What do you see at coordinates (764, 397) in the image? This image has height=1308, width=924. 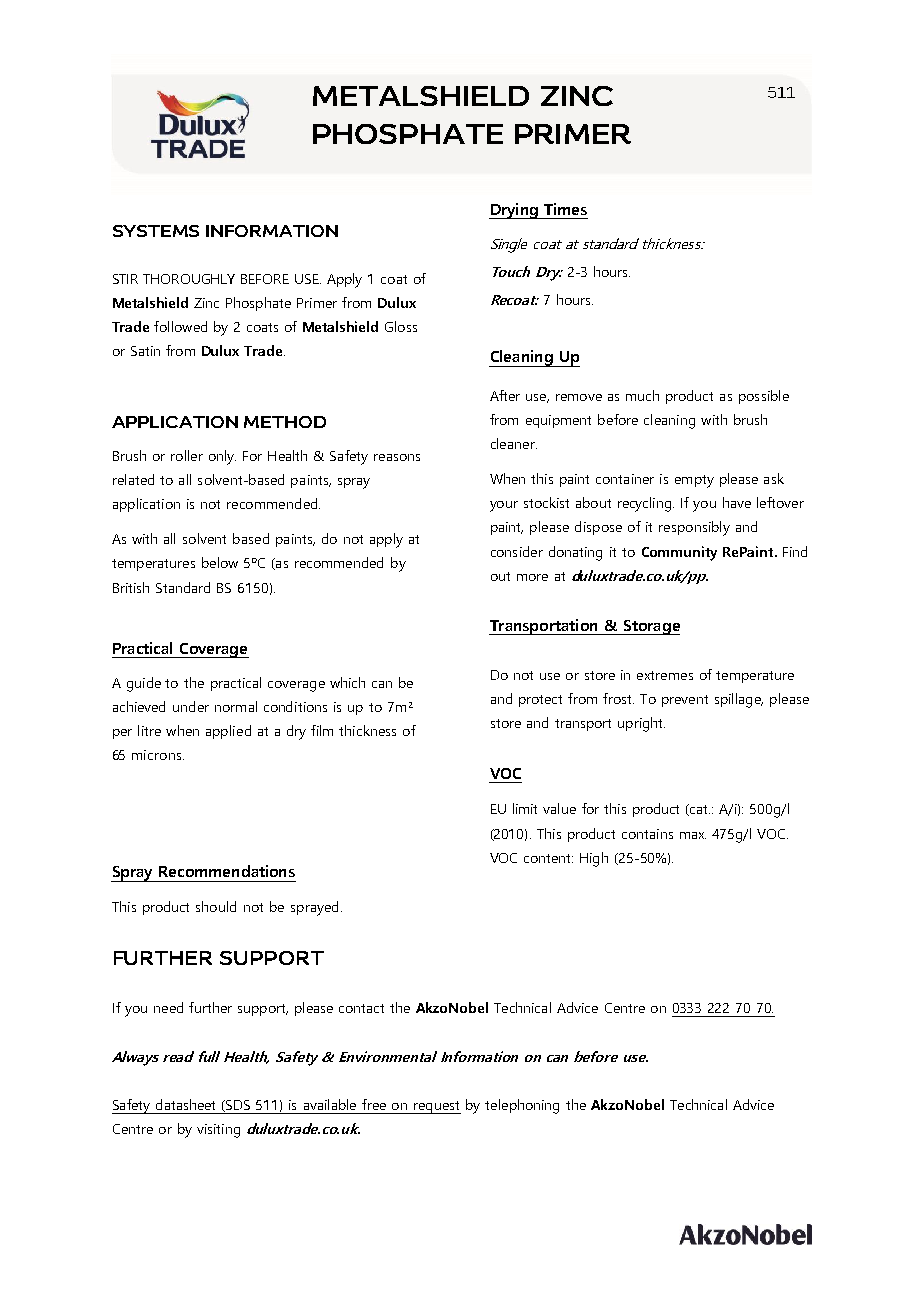 I see `possible` at bounding box center [764, 397].
